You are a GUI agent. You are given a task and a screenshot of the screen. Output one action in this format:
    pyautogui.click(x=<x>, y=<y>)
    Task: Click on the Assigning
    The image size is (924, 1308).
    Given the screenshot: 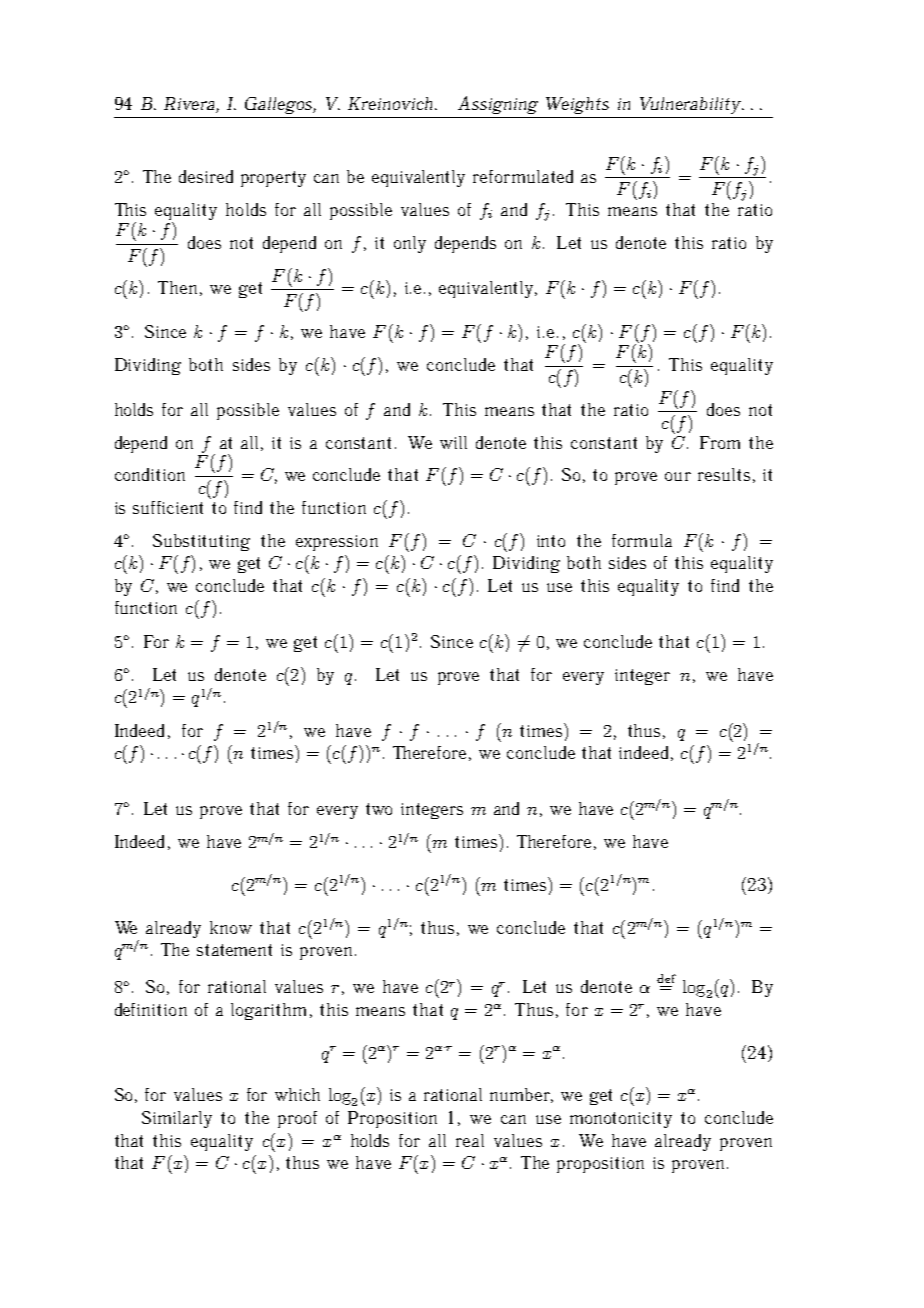 What is the action you would take?
    pyautogui.click(x=498, y=105)
